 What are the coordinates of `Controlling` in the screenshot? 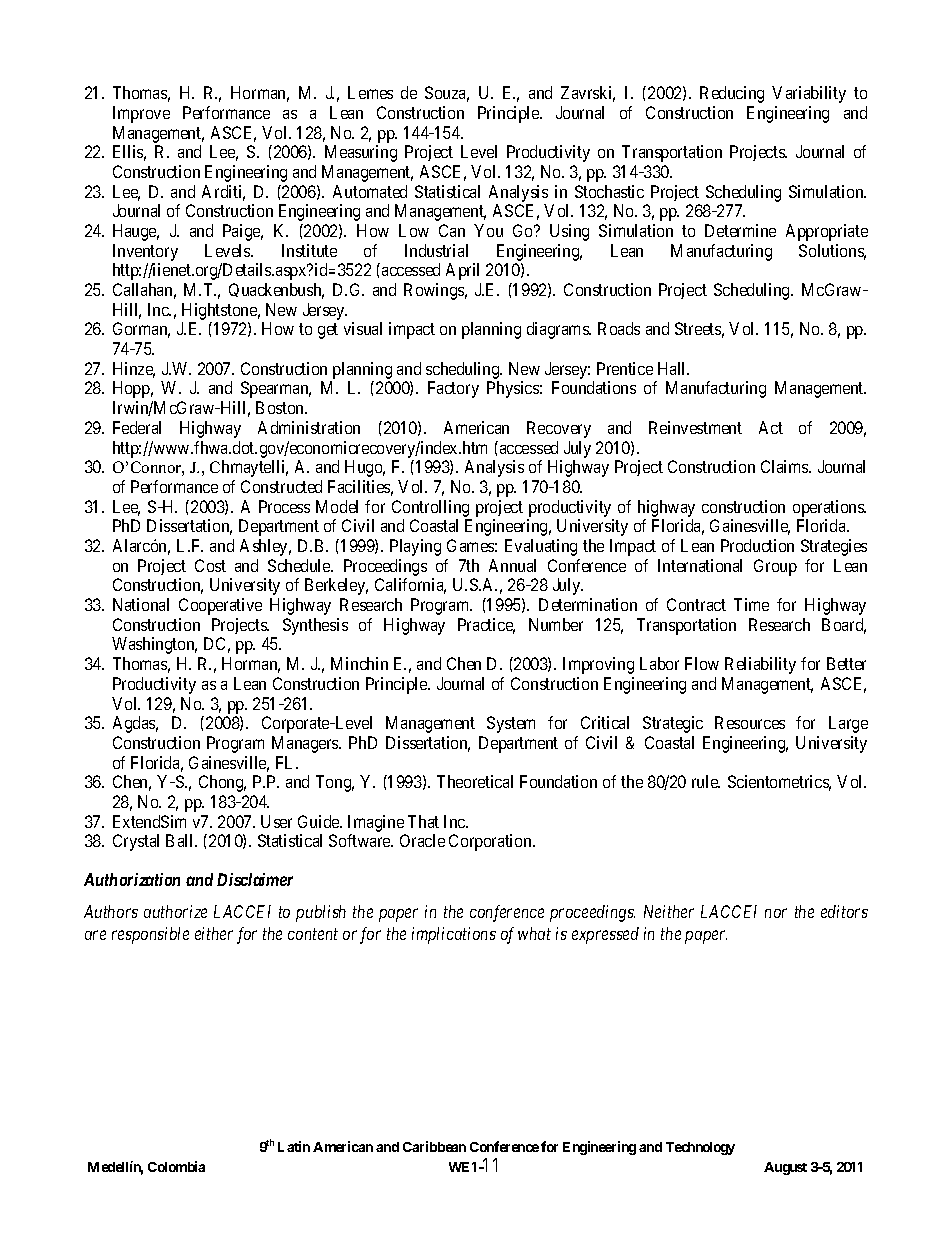 It's located at (430, 508).
